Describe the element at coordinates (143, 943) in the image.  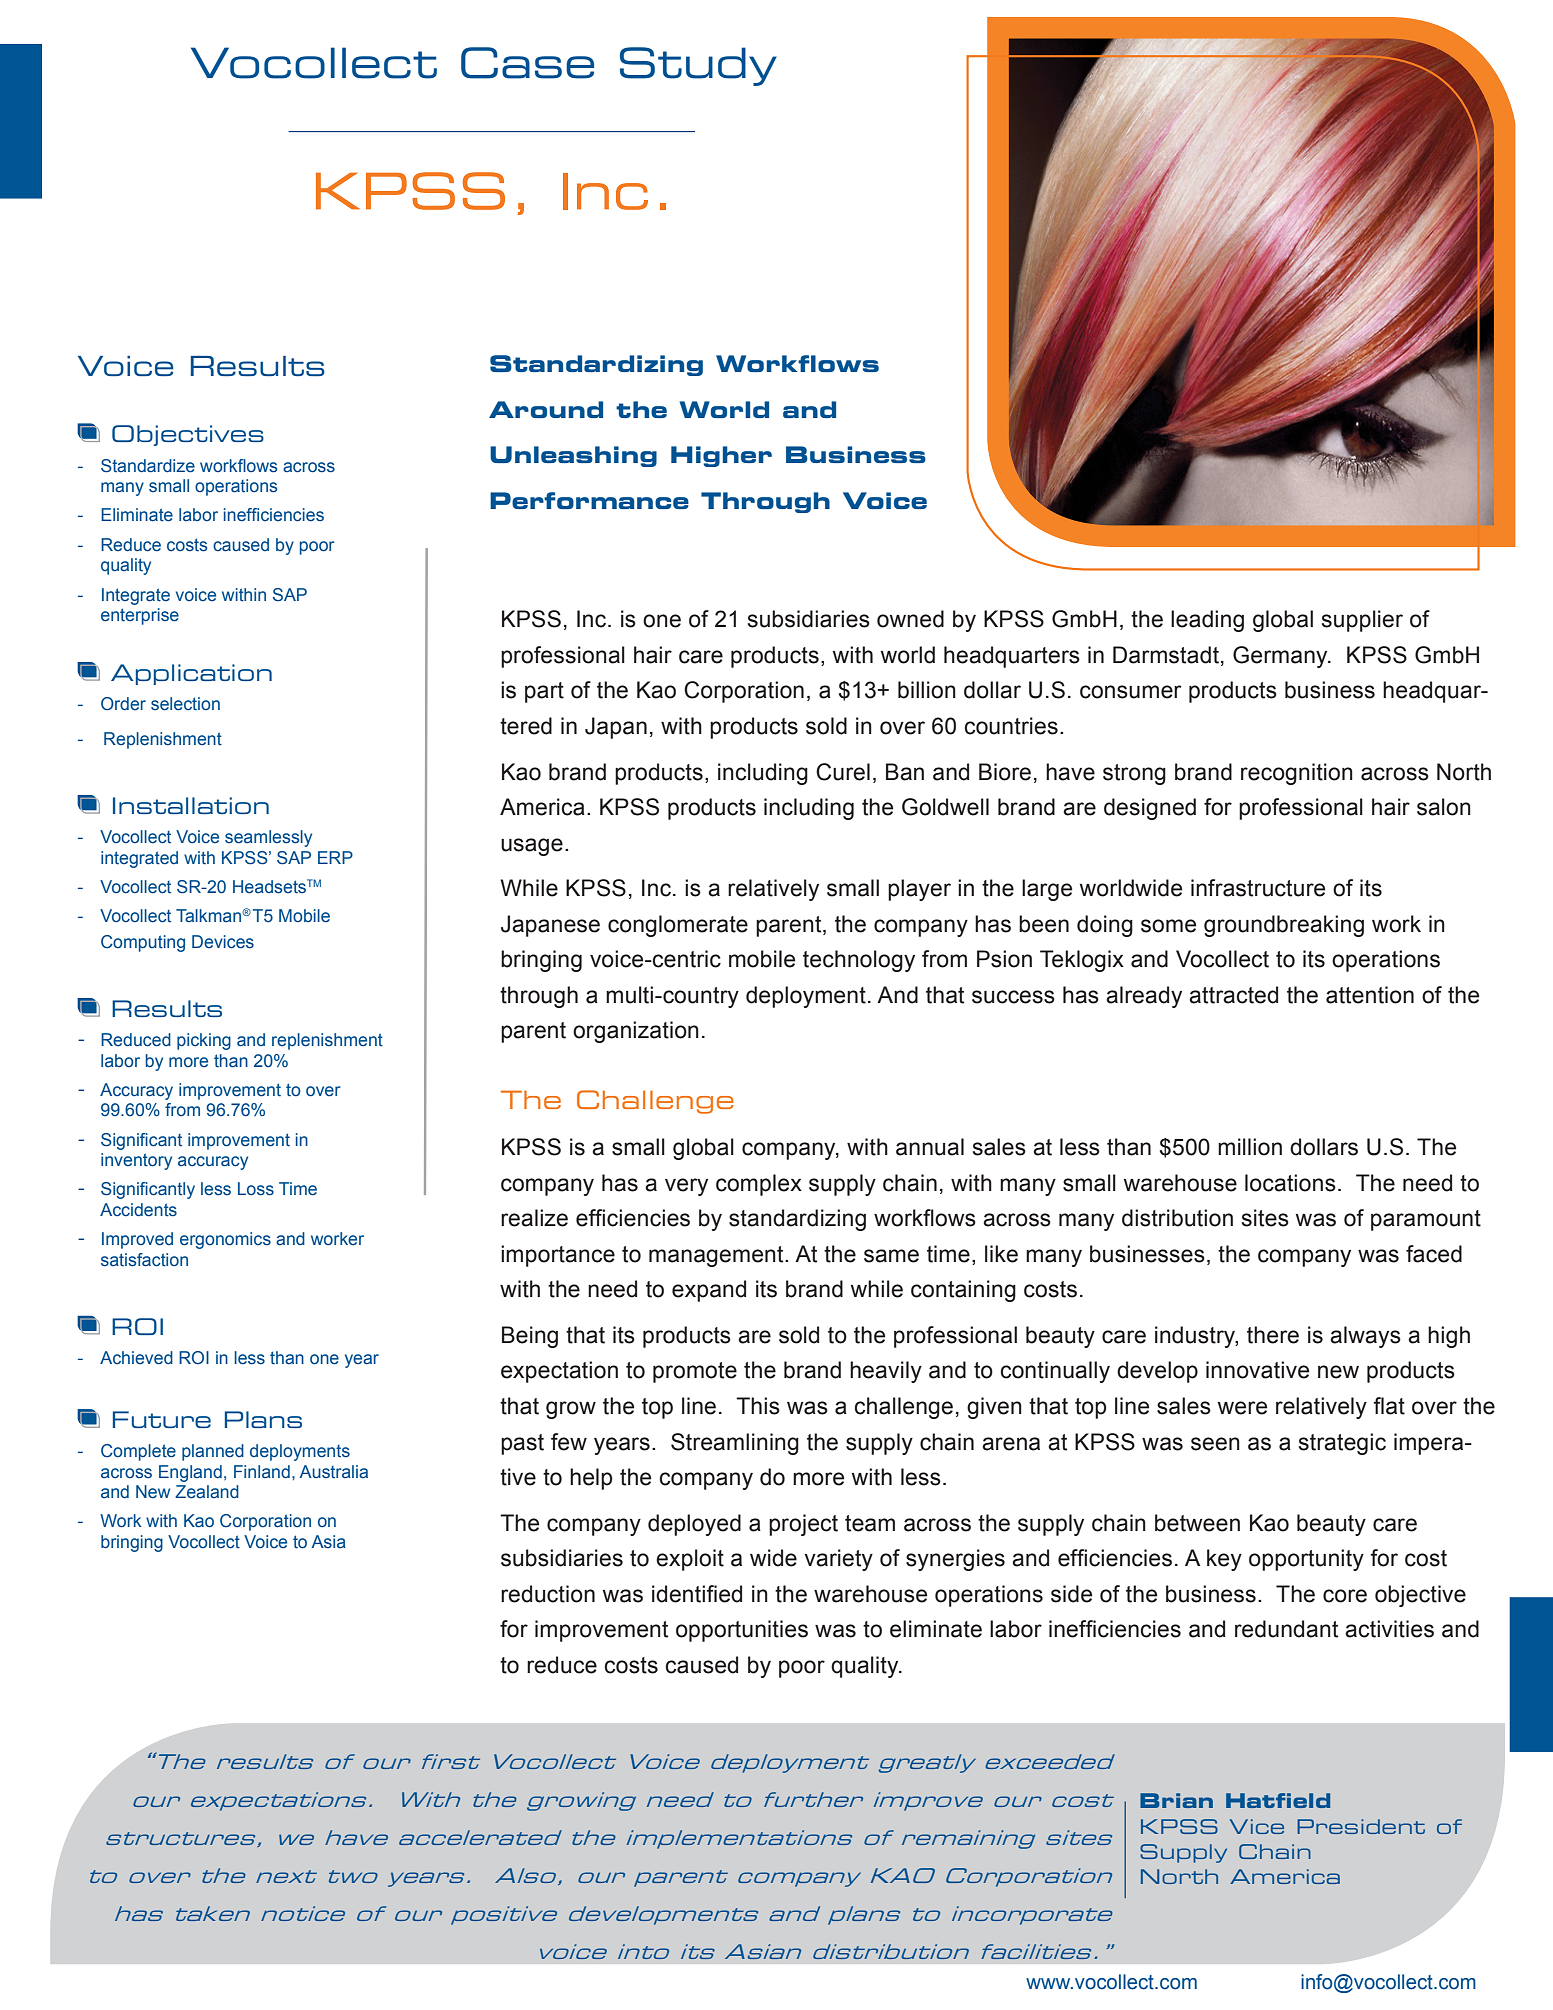
I see `Computing` at that location.
